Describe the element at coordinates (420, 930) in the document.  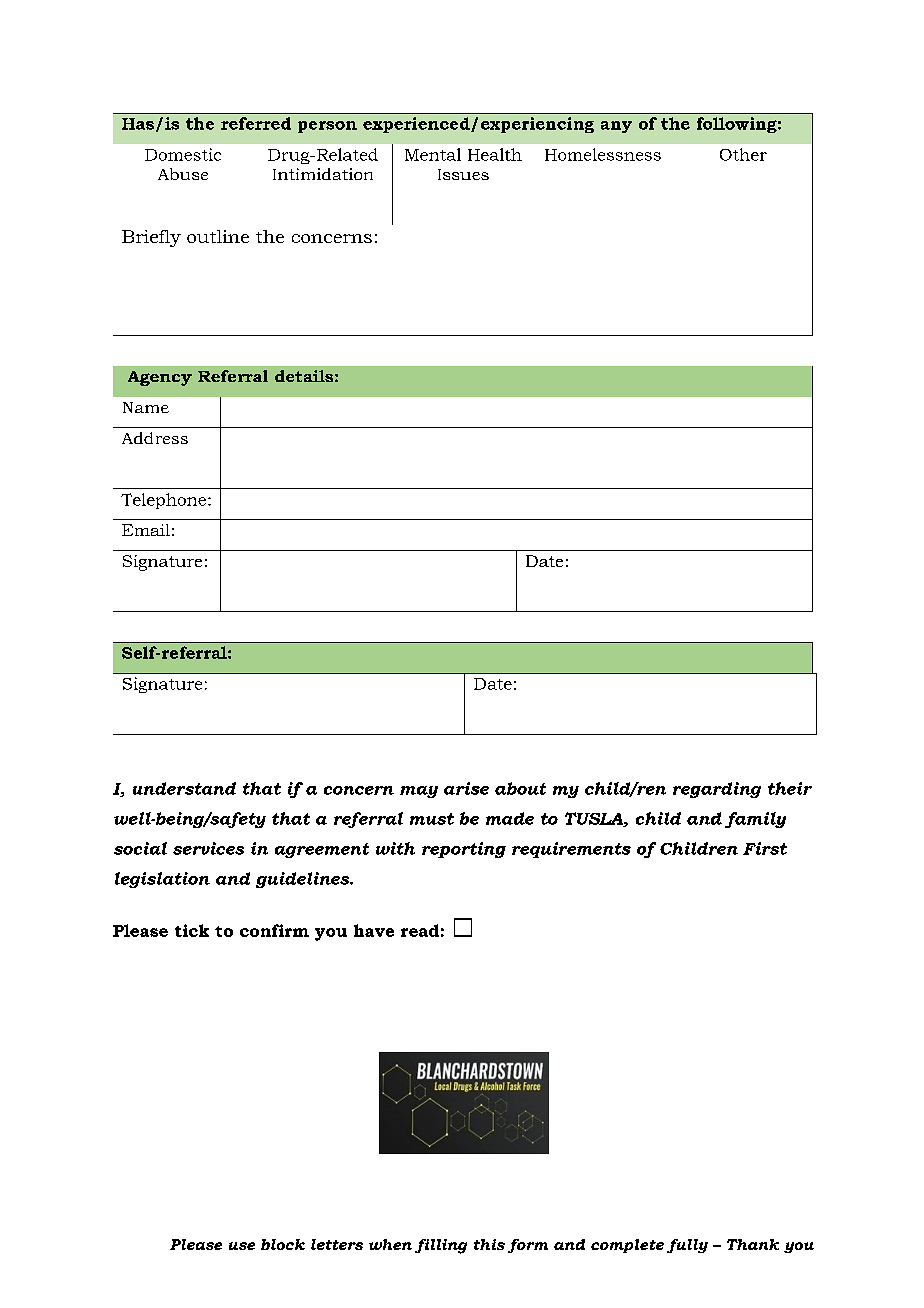
I see `read` at that location.
